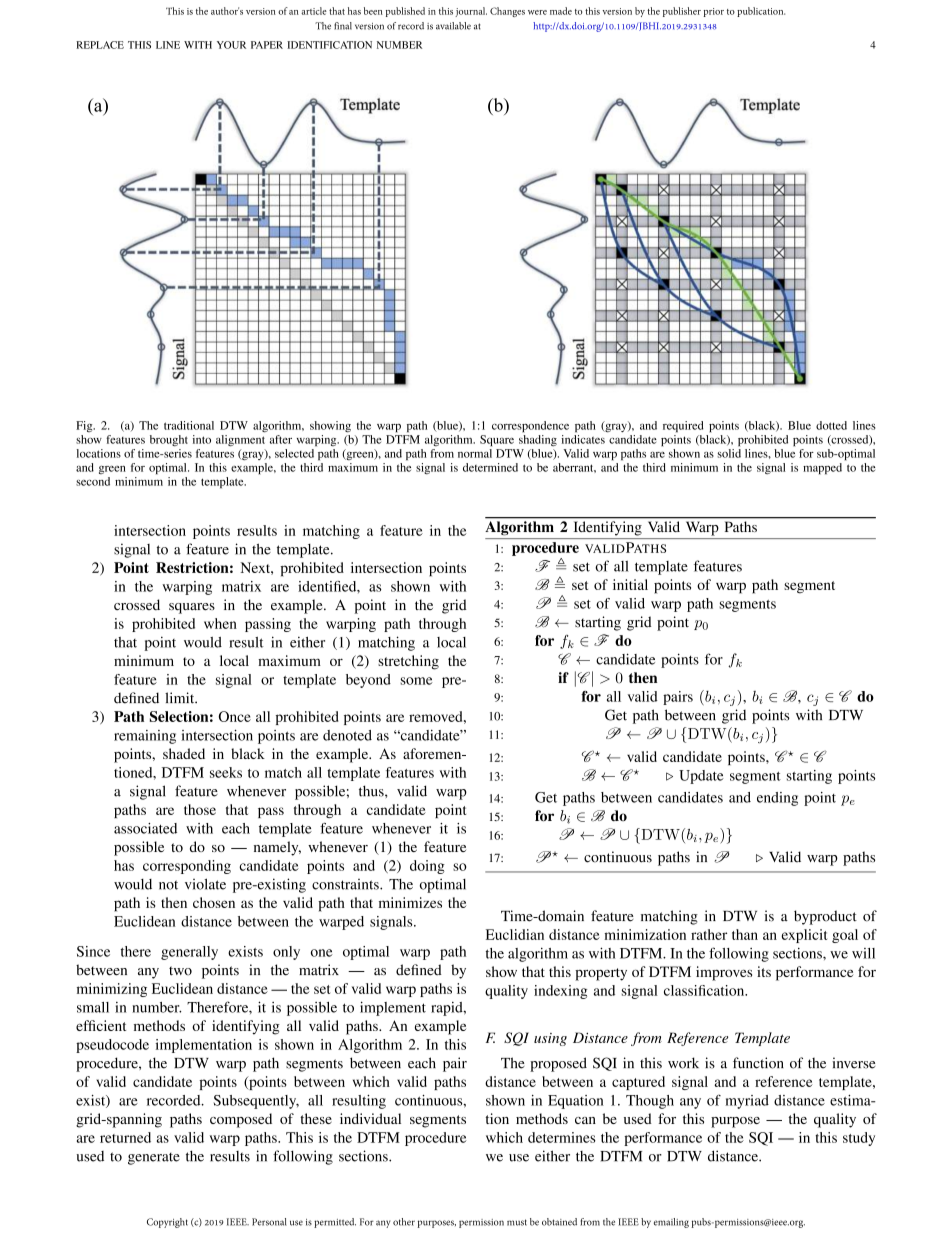 This image has width=952, height=1233. What do you see at coordinates (764, 971) in the image?
I see `its` at bounding box center [764, 971].
